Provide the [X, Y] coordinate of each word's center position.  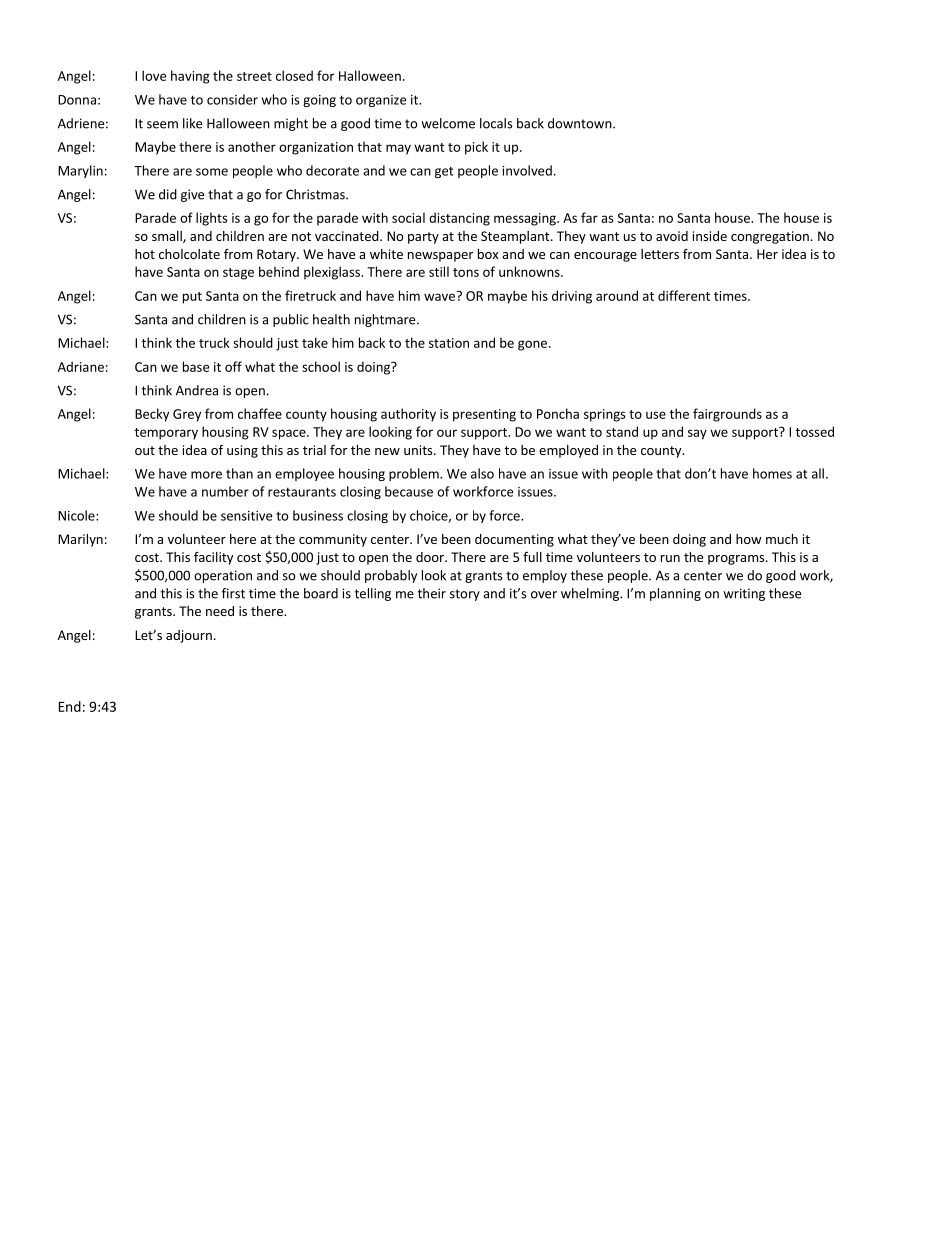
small [168, 237]
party [423, 238]
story [465, 595]
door [431, 557]
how [749, 539]
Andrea [197, 390]
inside [710, 236]
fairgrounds [727, 415]
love [154, 75]
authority [408, 415]
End [70, 706]
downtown [581, 123]
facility [213, 558]
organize [381, 101]
